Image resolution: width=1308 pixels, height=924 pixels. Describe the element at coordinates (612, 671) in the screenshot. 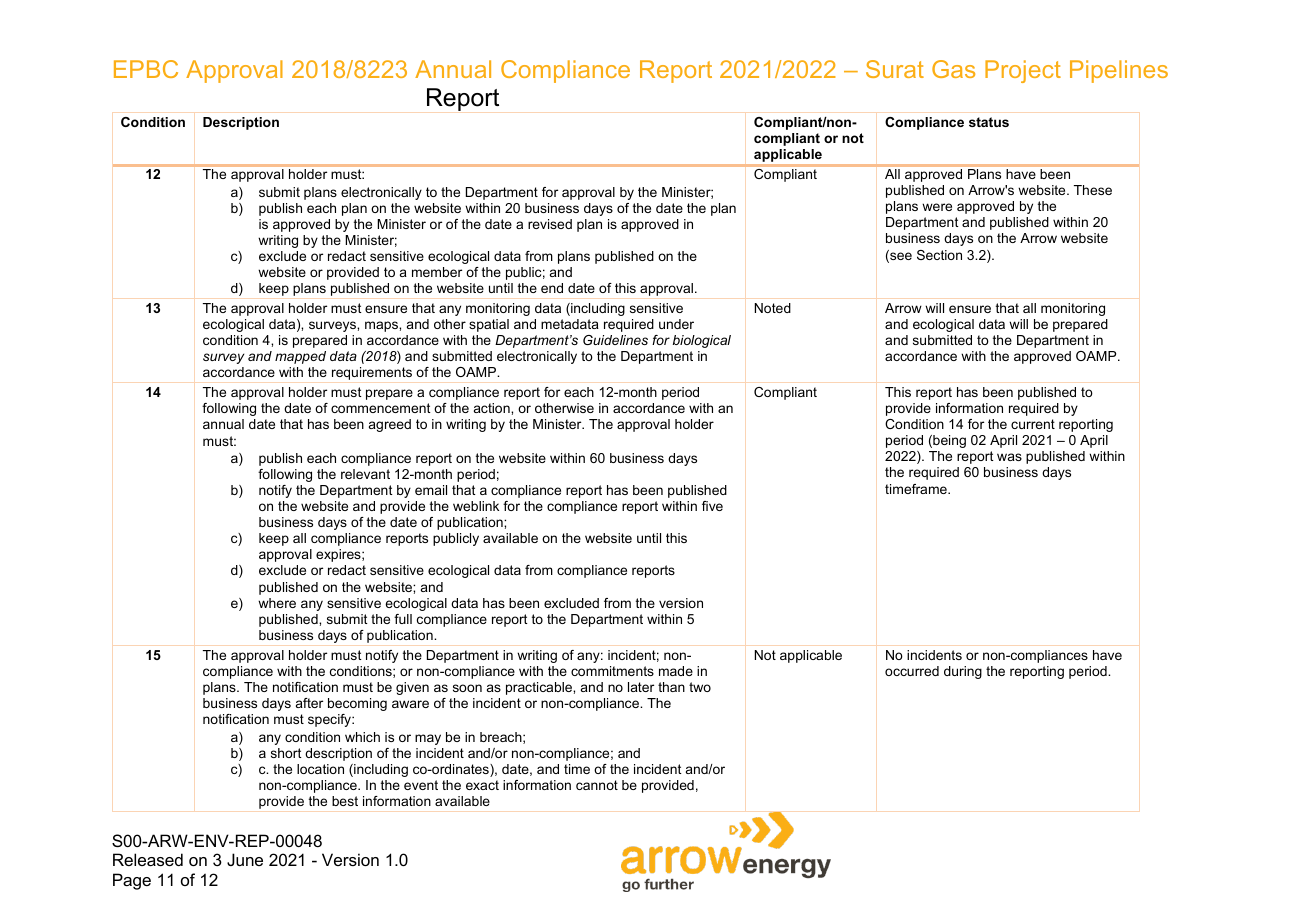

I see `commitments` at that location.
